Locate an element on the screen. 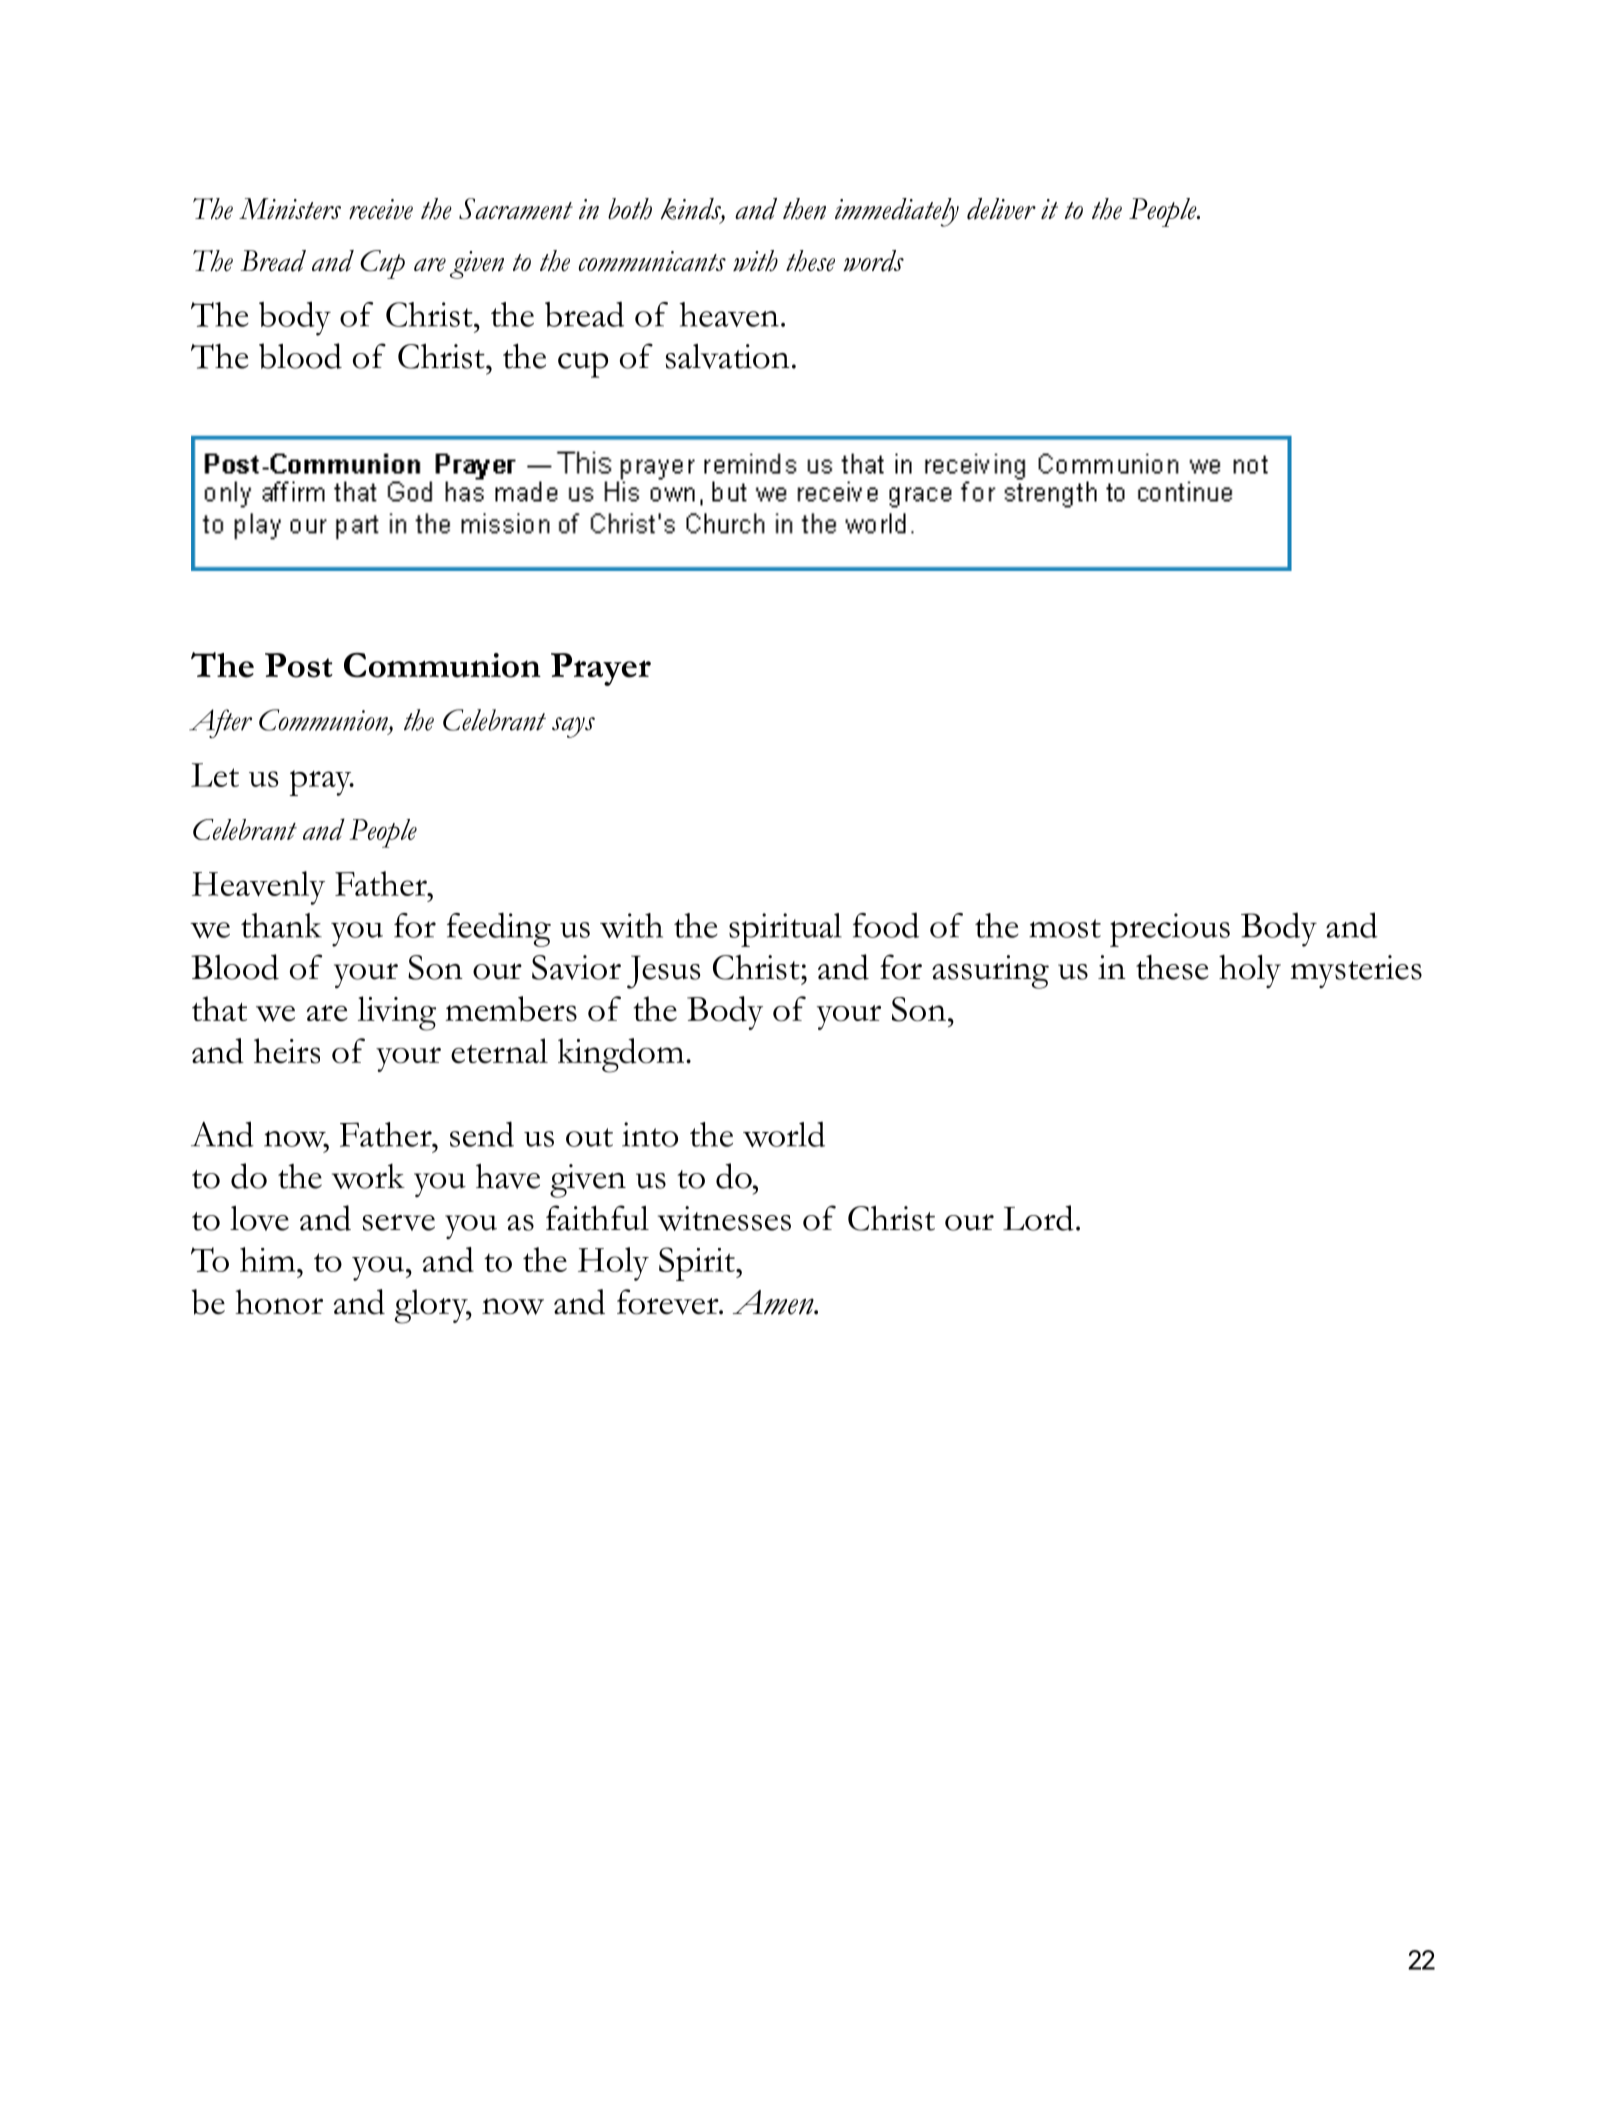 The height and width of the screenshot is (2101, 1624). says is located at coordinates (573, 727).
